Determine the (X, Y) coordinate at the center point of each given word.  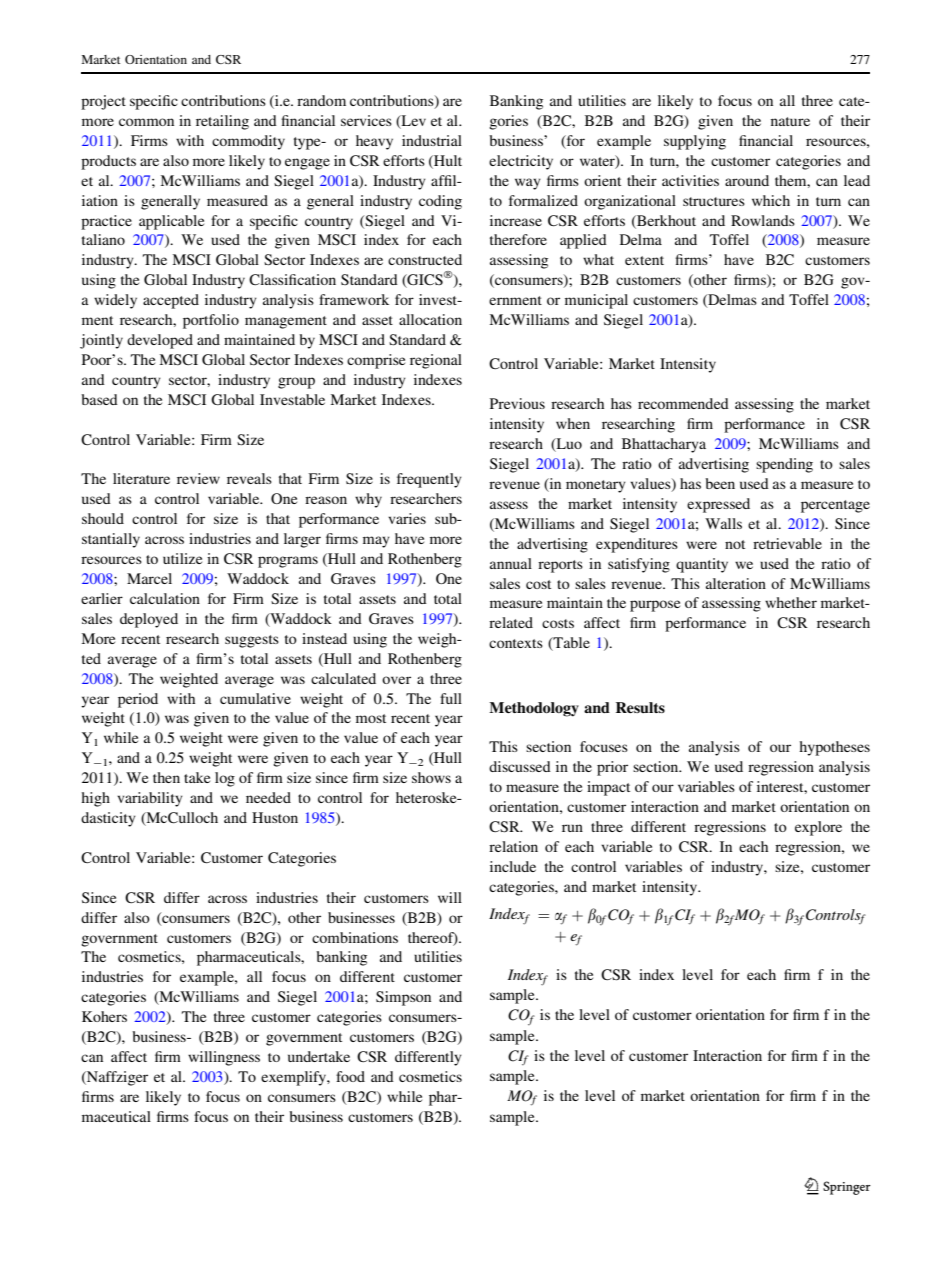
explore (818, 828)
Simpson (403, 998)
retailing (222, 122)
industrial (432, 140)
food (350, 1076)
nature (790, 121)
